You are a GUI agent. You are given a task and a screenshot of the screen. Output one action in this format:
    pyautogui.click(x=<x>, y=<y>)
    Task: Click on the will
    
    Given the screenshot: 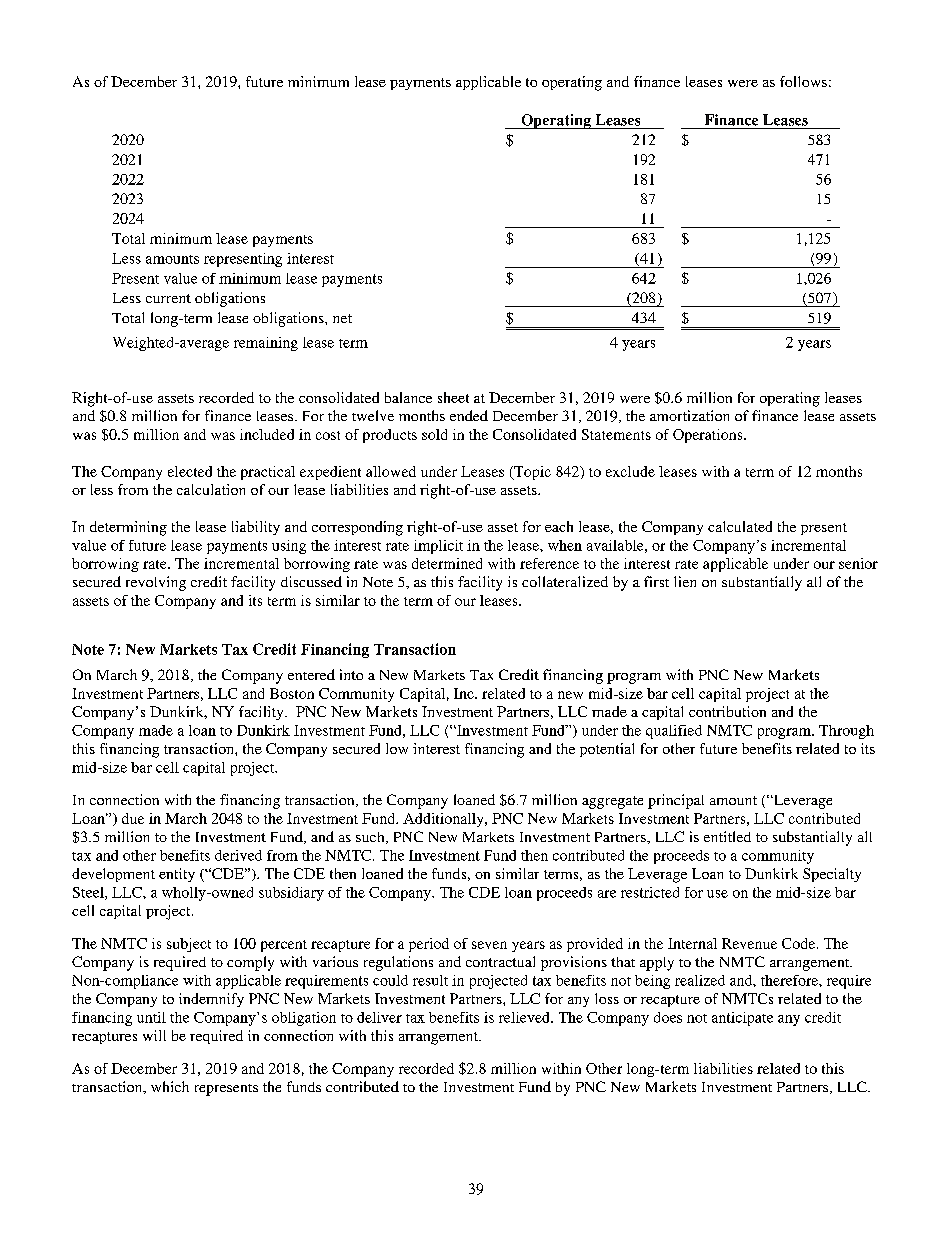 What is the action you would take?
    pyautogui.click(x=154, y=1035)
